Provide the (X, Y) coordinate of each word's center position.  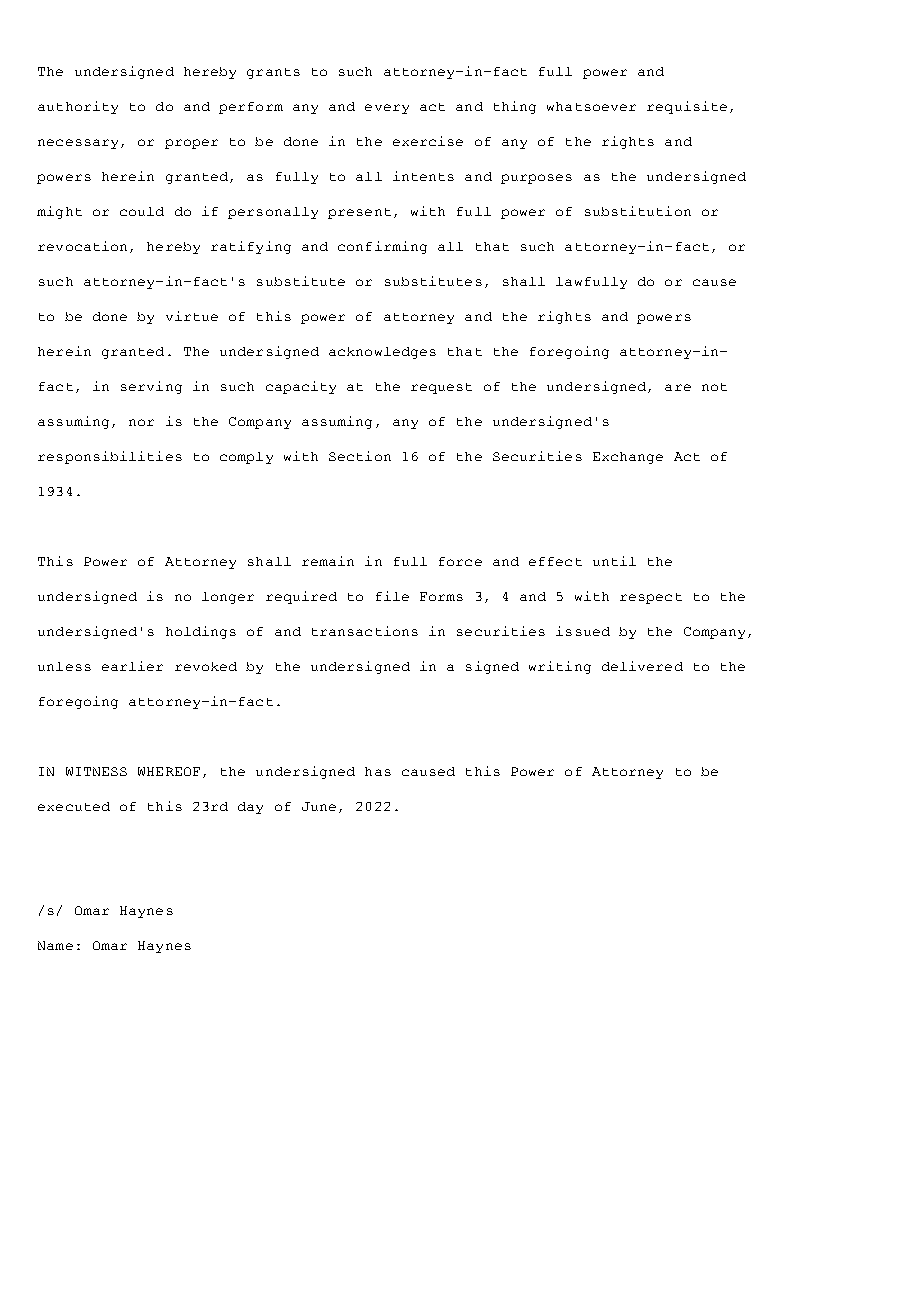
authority (78, 107)
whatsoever (591, 106)
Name (55, 945)
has (378, 771)
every (387, 109)
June (319, 806)
